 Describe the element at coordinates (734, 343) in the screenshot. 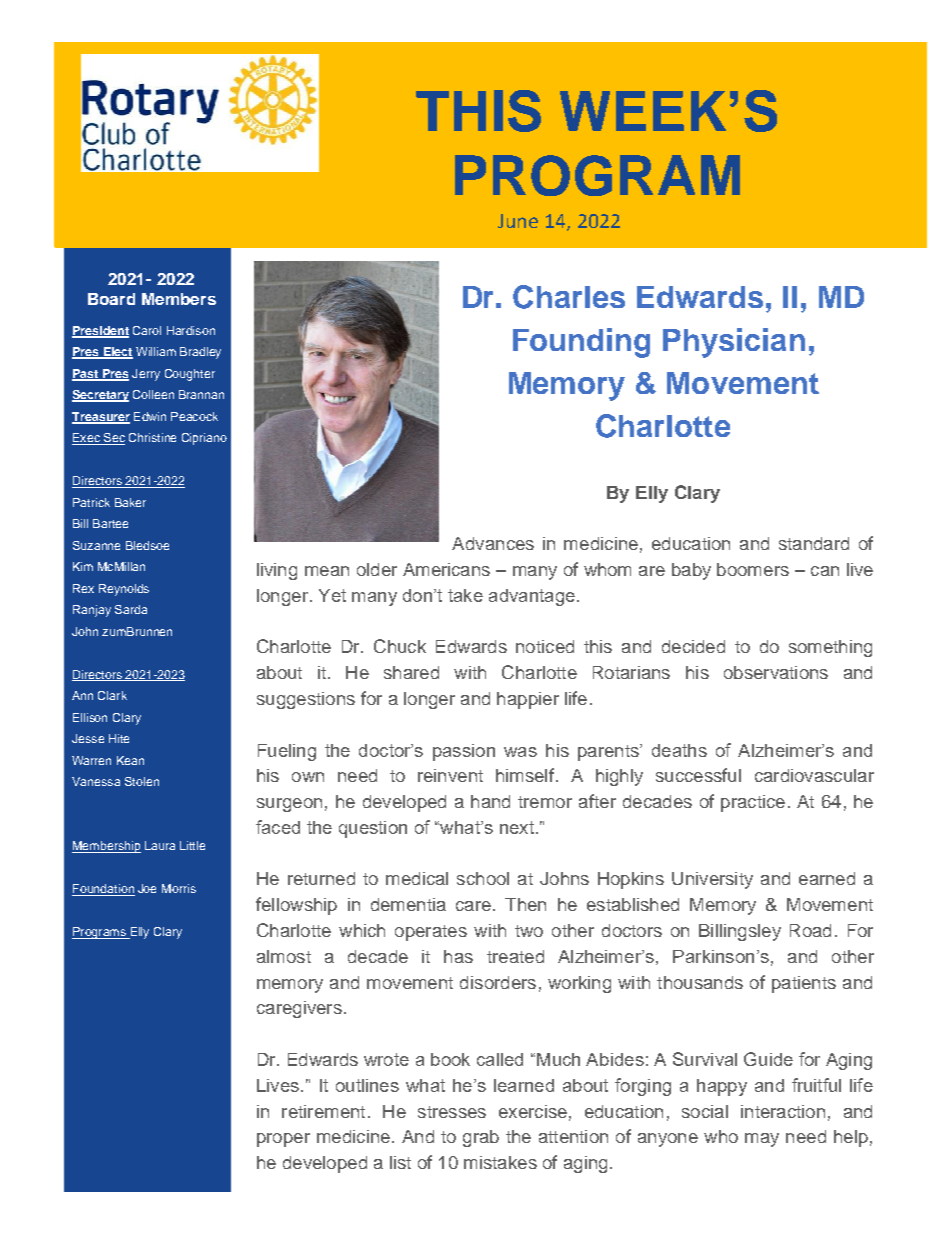

I see `Physician` at that location.
